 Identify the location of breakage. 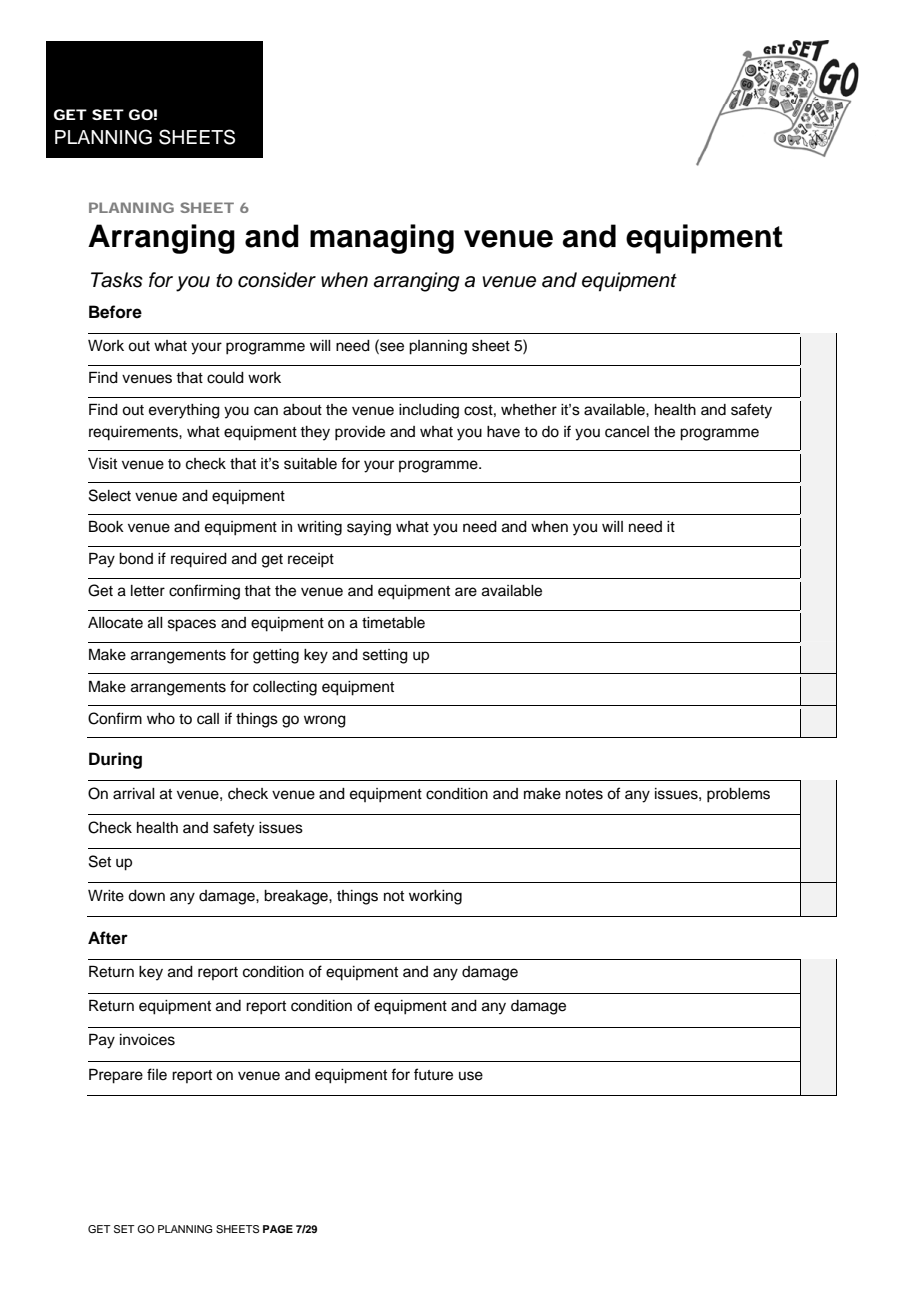
(297, 897).
